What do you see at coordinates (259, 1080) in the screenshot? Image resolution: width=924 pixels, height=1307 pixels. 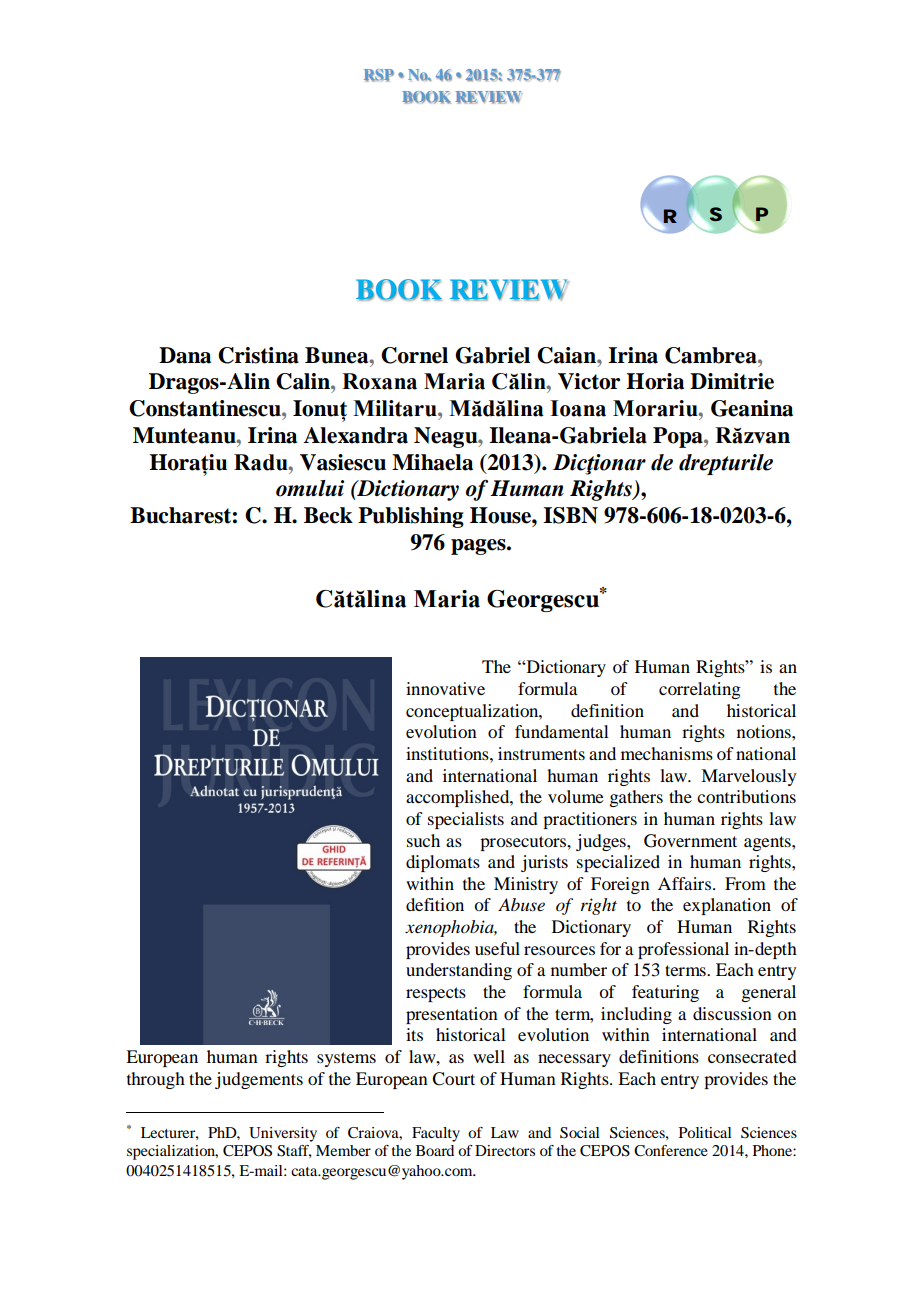 I see `judgements` at bounding box center [259, 1080].
